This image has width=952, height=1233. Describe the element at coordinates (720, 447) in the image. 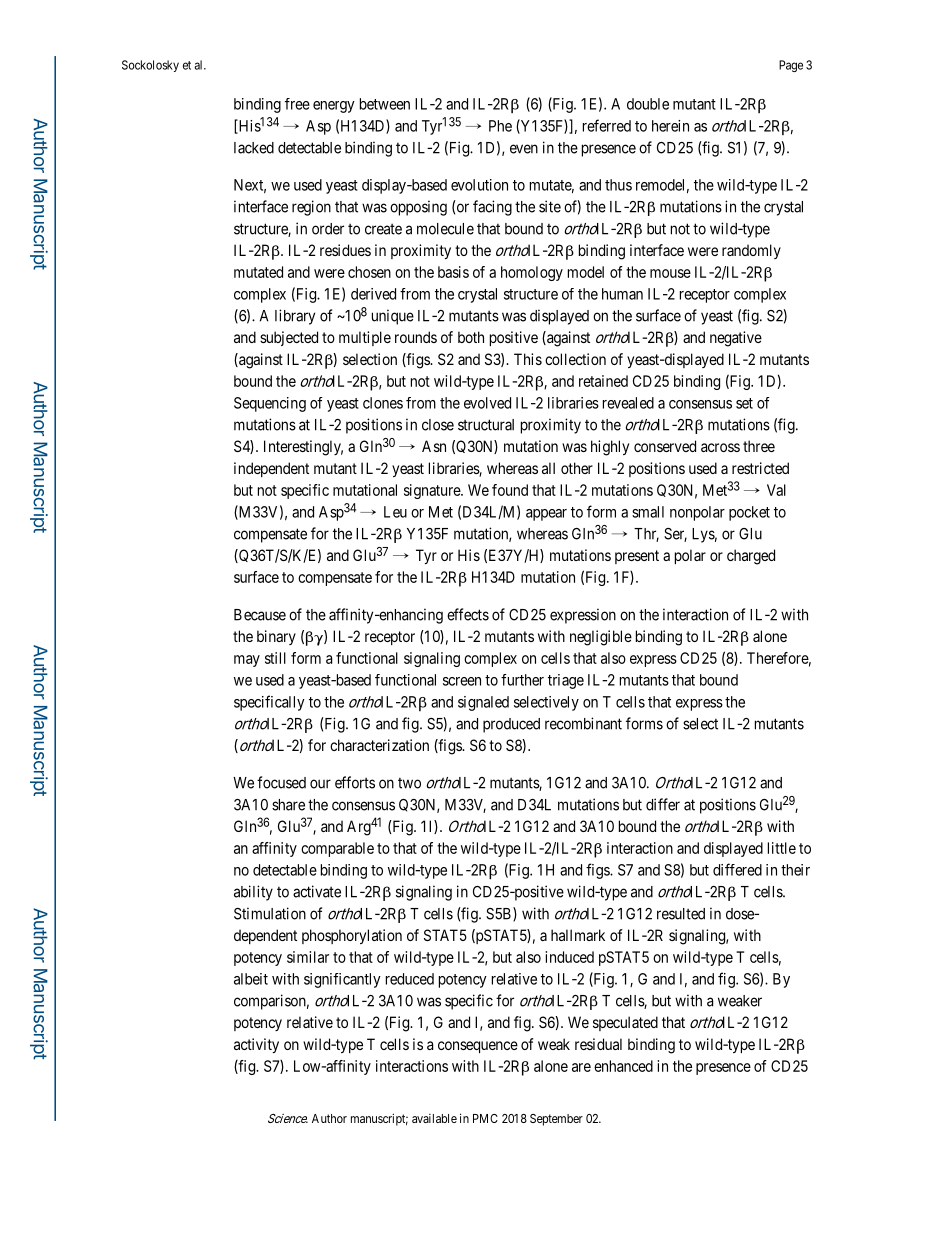

I see `across` at that location.
